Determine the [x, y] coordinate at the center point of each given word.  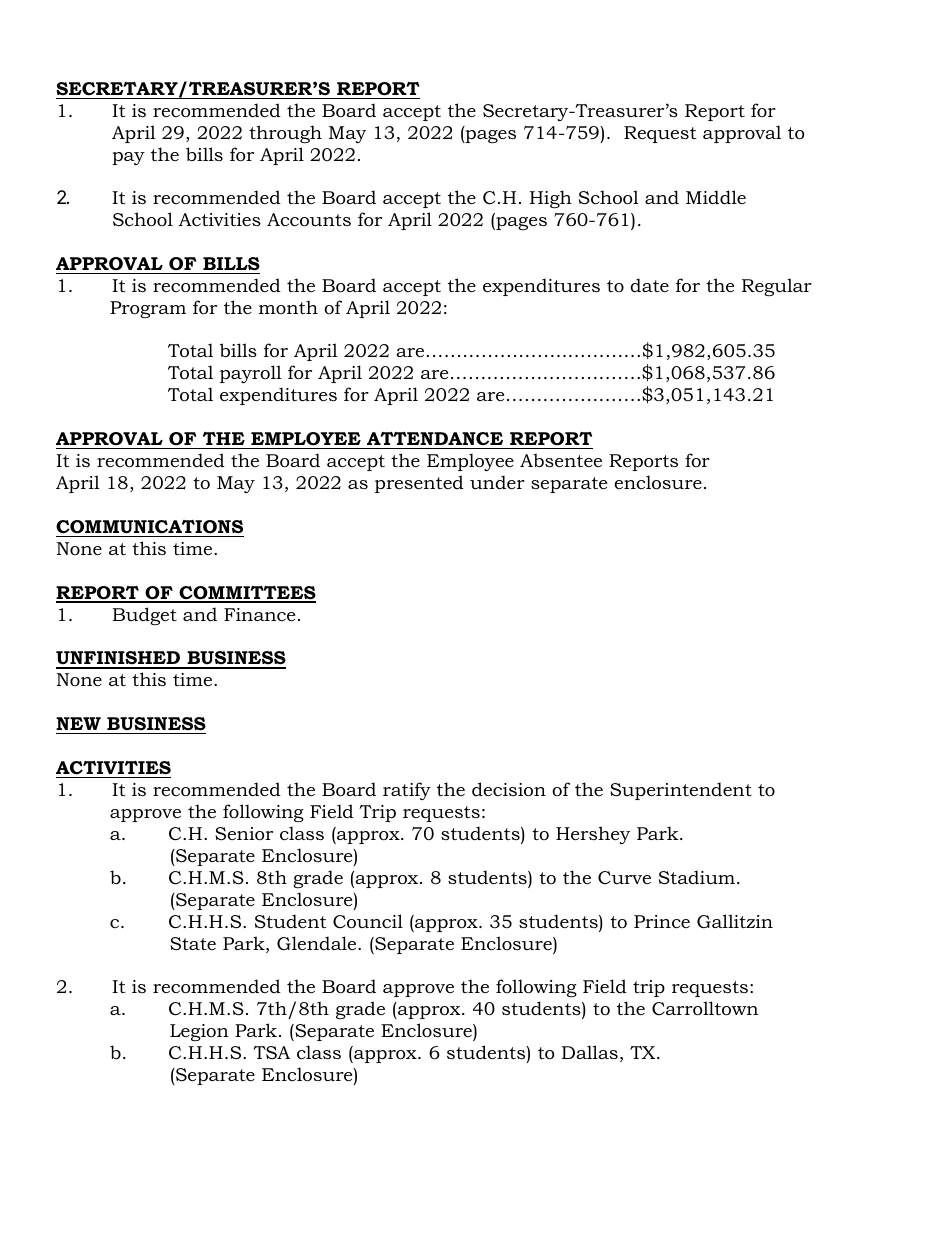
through [285, 134]
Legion [199, 1032]
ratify [407, 791]
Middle [716, 197]
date [649, 285]
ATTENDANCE [435, 438]
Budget [144, 616]
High [551, 199]
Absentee [561, 460]
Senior [244, 834]
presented [419, 484]
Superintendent [681, 791]
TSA [271, 1052]
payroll [251, 374]
